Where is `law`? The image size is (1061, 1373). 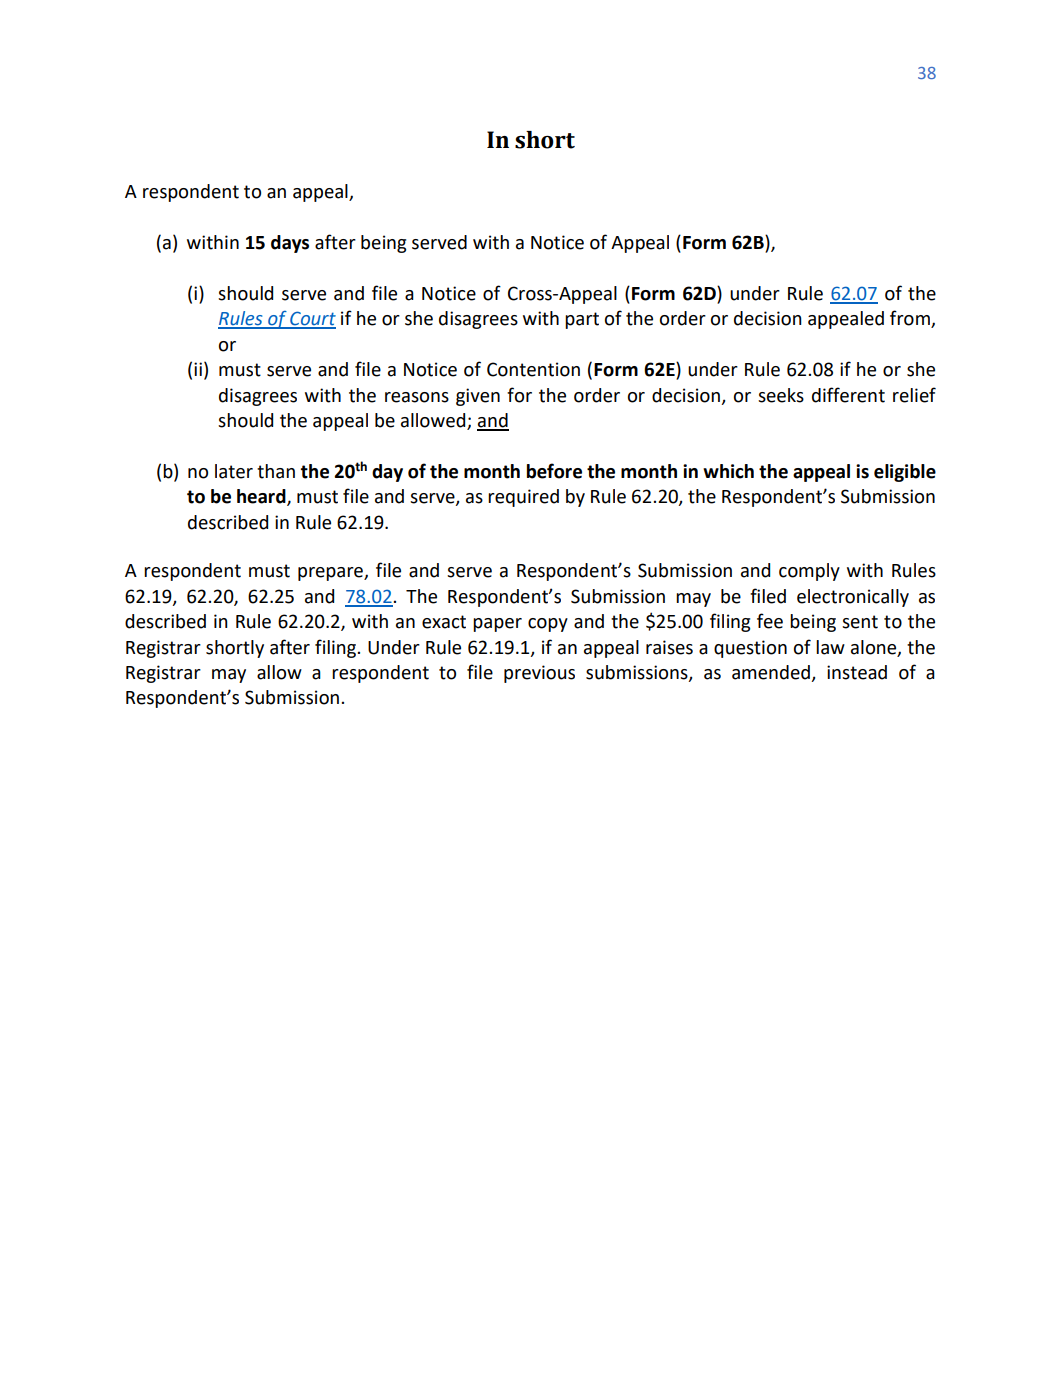 law is located at coordinates (830, 647).
